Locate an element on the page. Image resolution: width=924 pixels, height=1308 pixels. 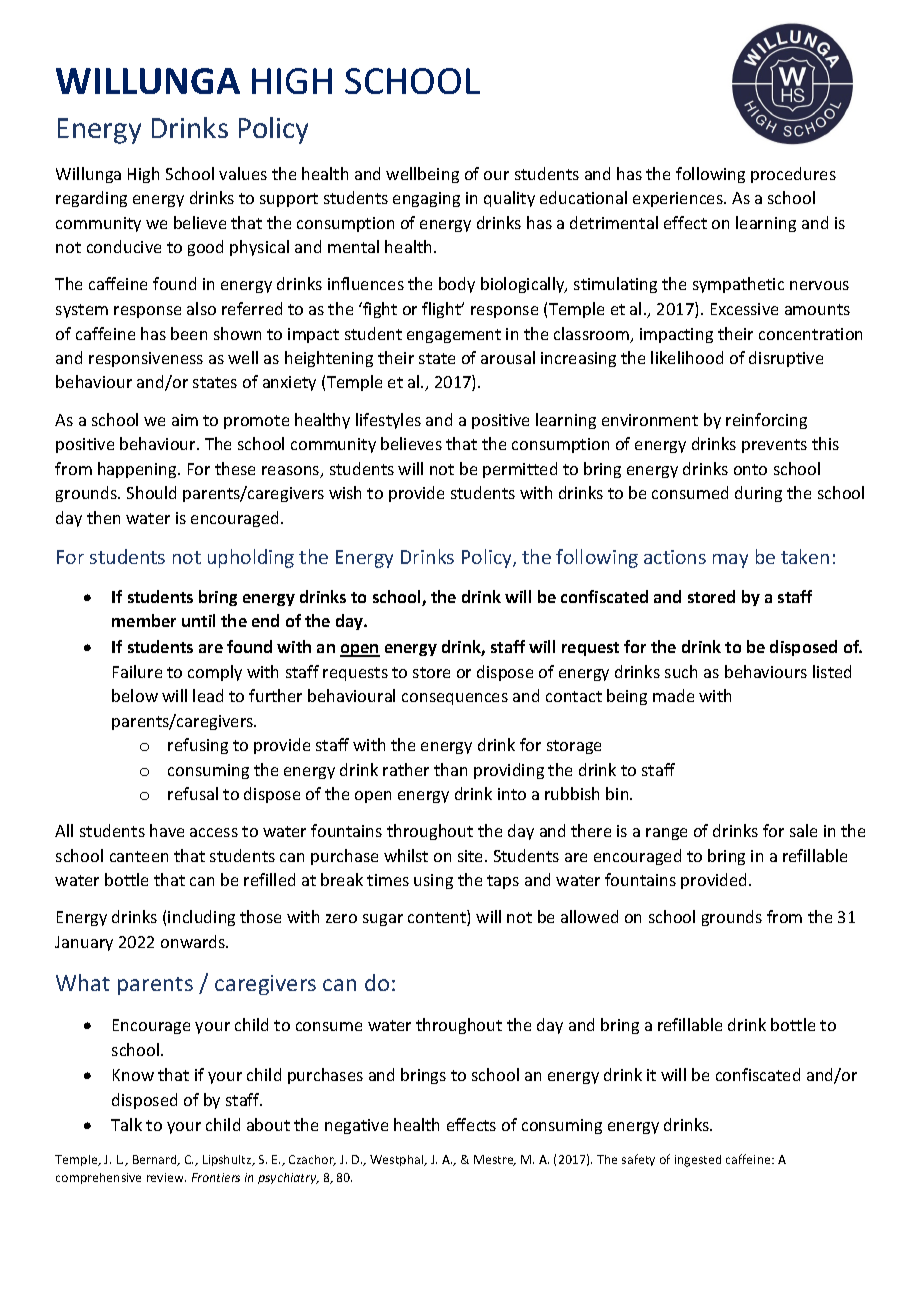
Bernard is located at coordinates (156, 1160).
